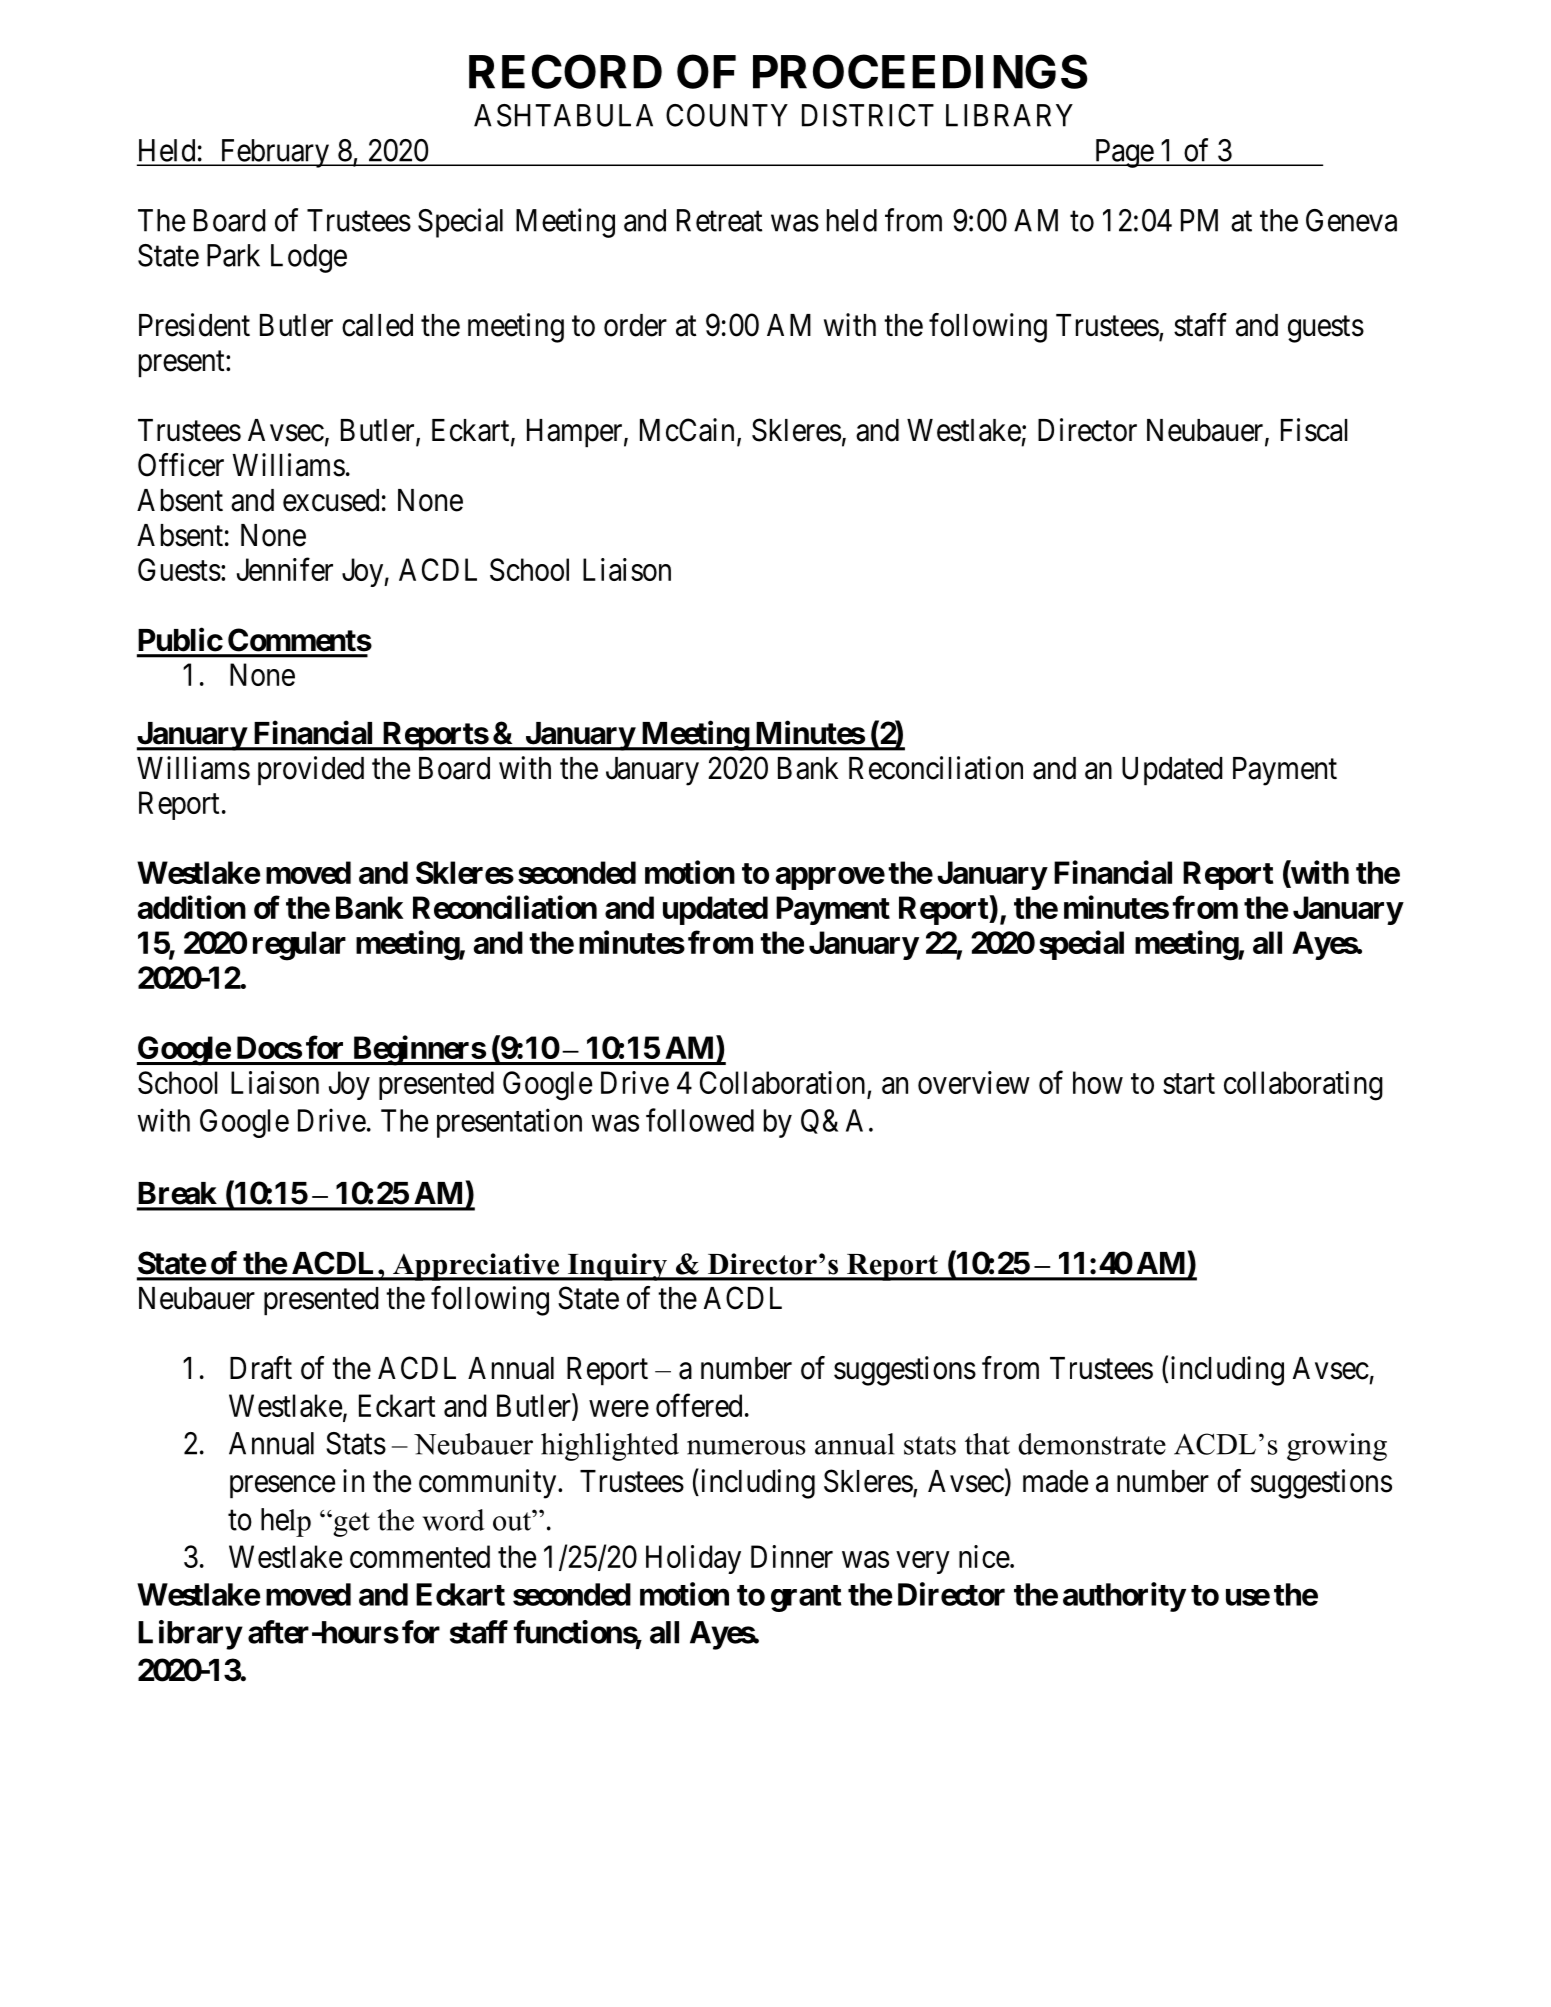 This document has height=2007, width=1551. What do you see at coordinates (727, 115) in the document?
I see `COUNTY` at bounding box center [727, 115].
